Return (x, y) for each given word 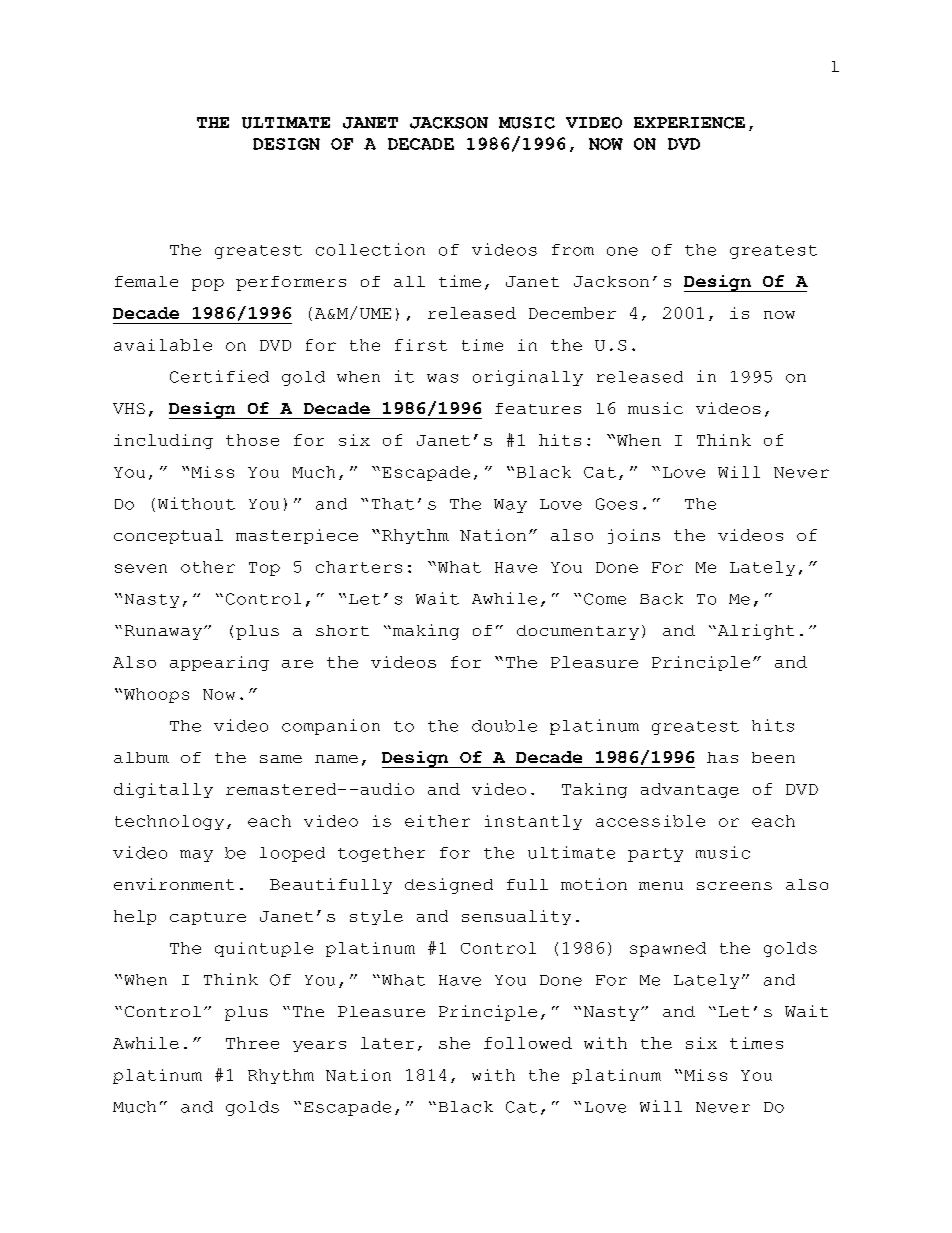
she (454, 1043)
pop (208, 285)
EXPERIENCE (689, 123)
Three (252, 1043)
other (208, 567)
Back (661, 599)
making (426, 632)
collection (370, 249)
